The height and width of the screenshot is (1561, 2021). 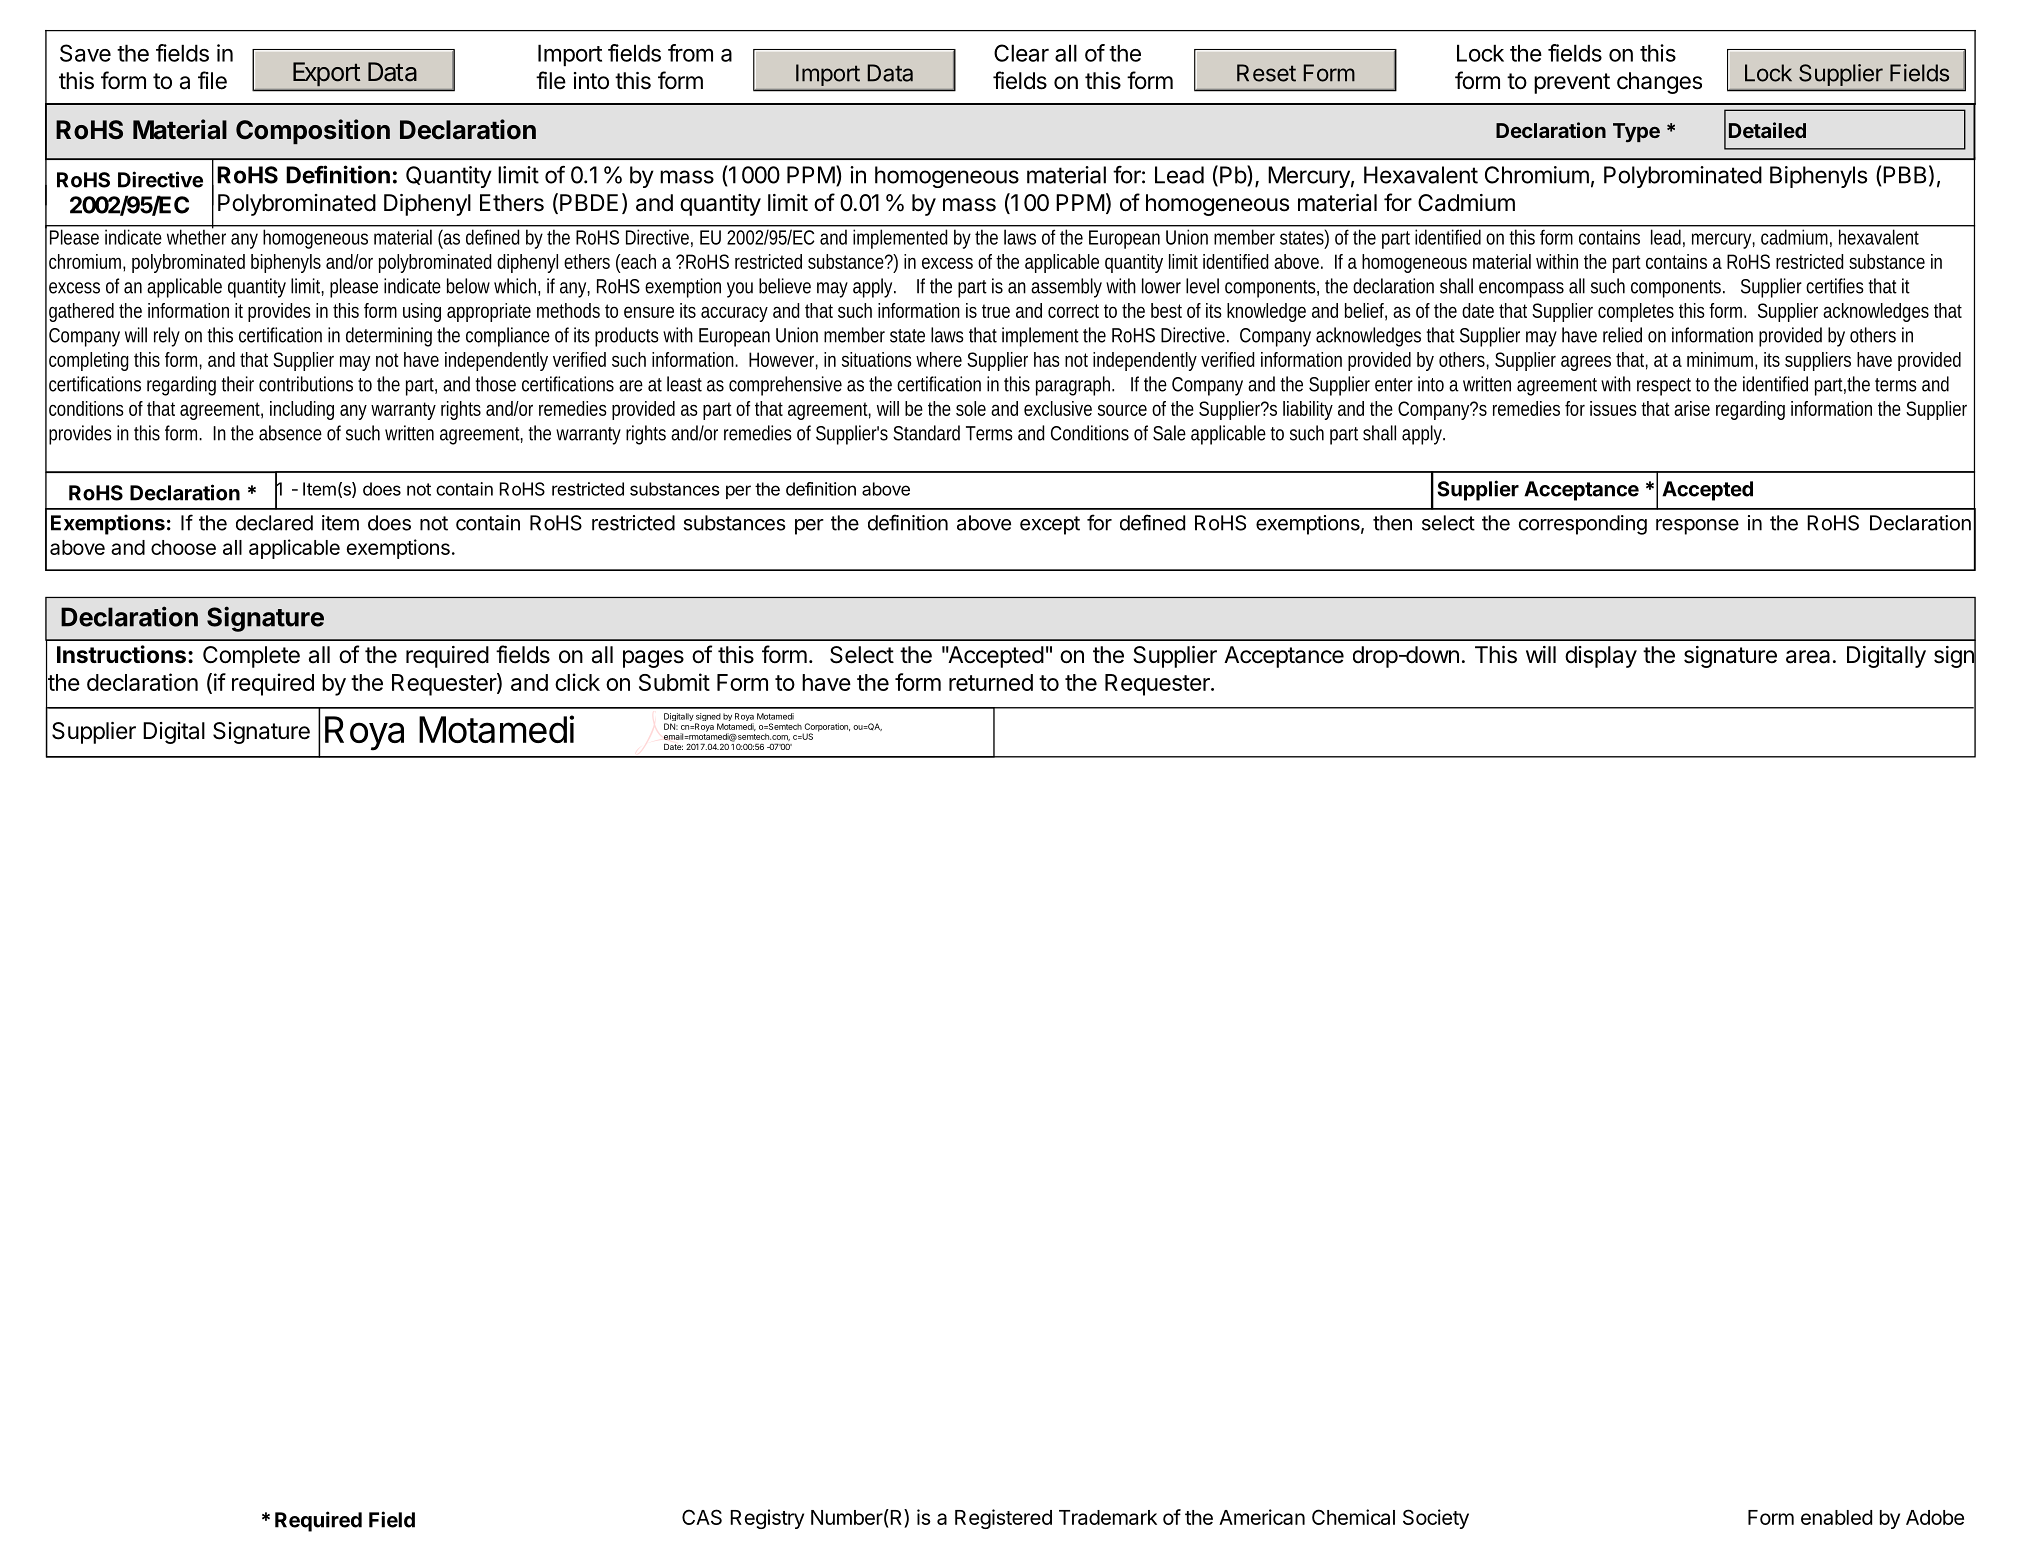 What do you see at coordinates (1021, 53) in the screenshot?
I see `Clear` at bounding box center [1021, 53].
